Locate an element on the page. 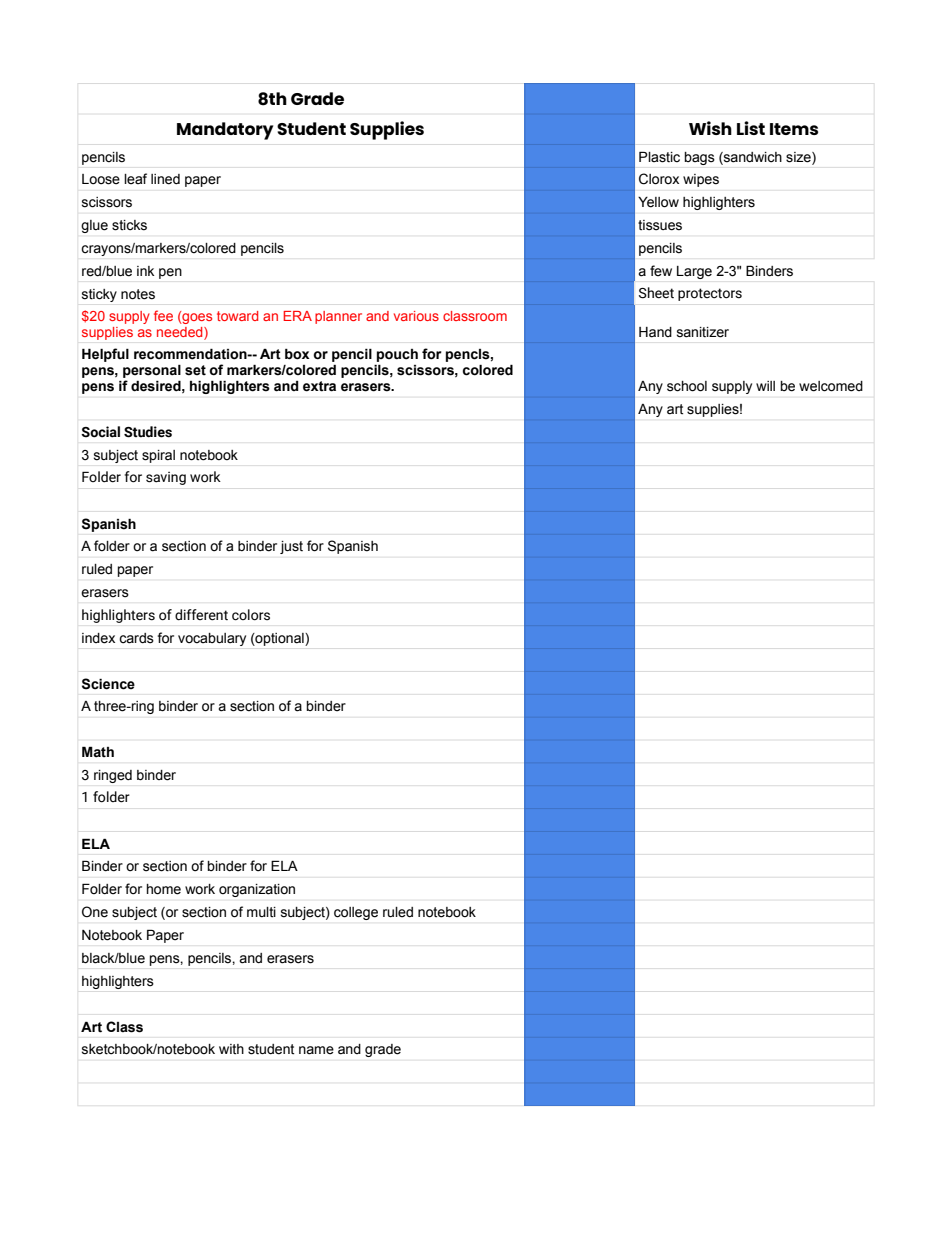 This document has width=952, height=1233. with is located at coordinates (231, 1049).
